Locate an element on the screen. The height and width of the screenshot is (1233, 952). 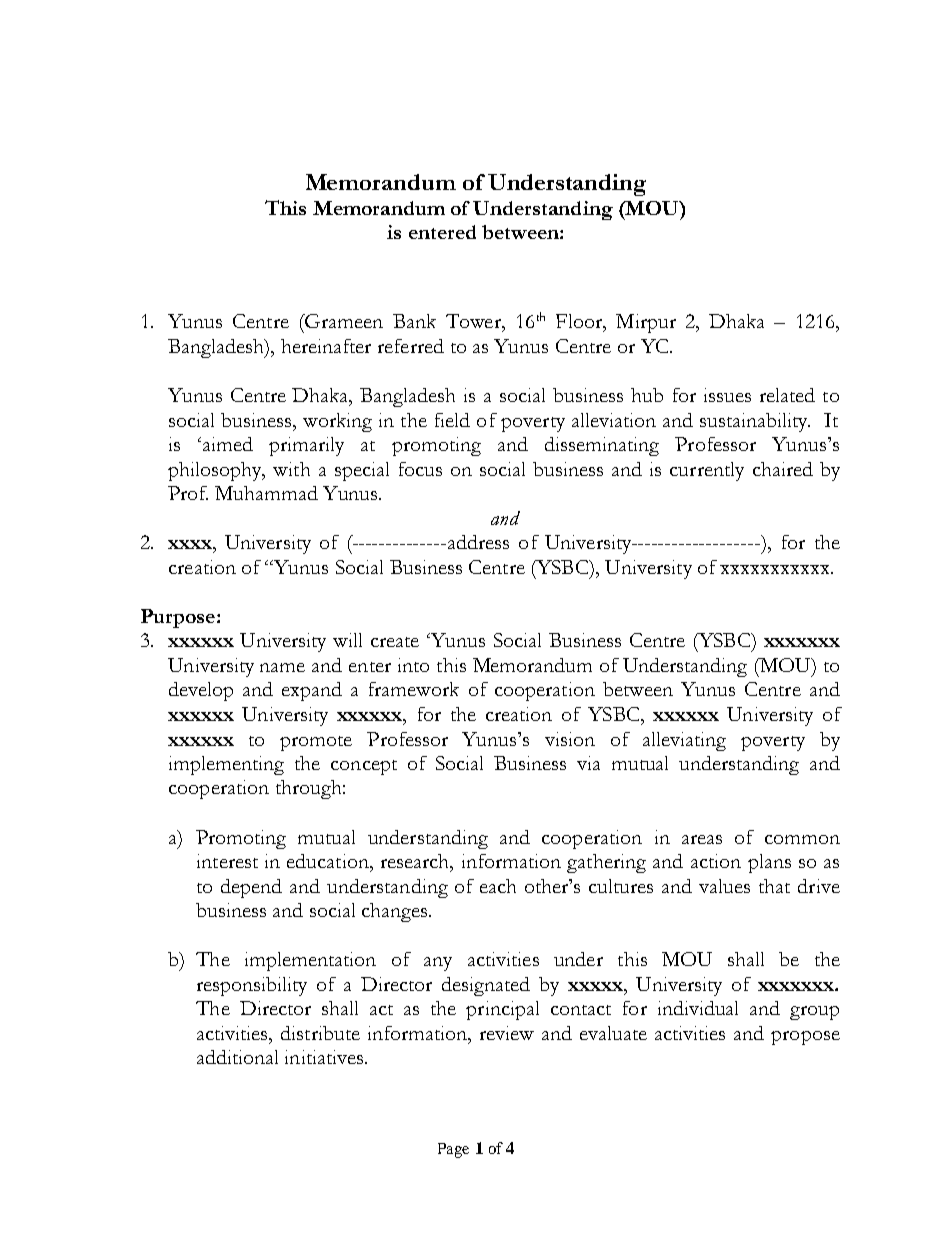
Page is located at coordinates (453, 1150).
